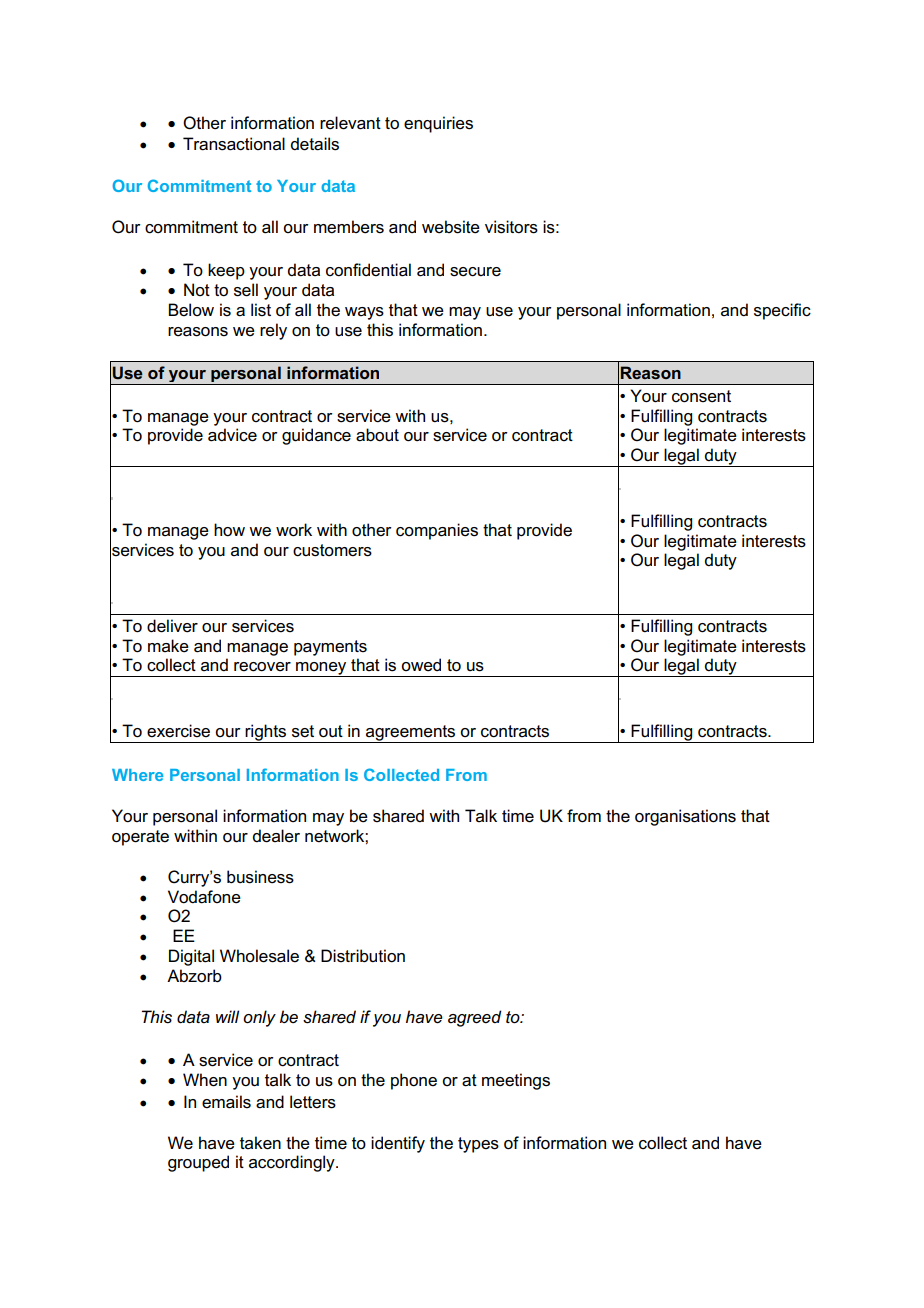 The width and height of the document is (924, 1308). What do you see at coordinates (701, 396) in the document?
I see `consent` at bounding box center [701, 396].
